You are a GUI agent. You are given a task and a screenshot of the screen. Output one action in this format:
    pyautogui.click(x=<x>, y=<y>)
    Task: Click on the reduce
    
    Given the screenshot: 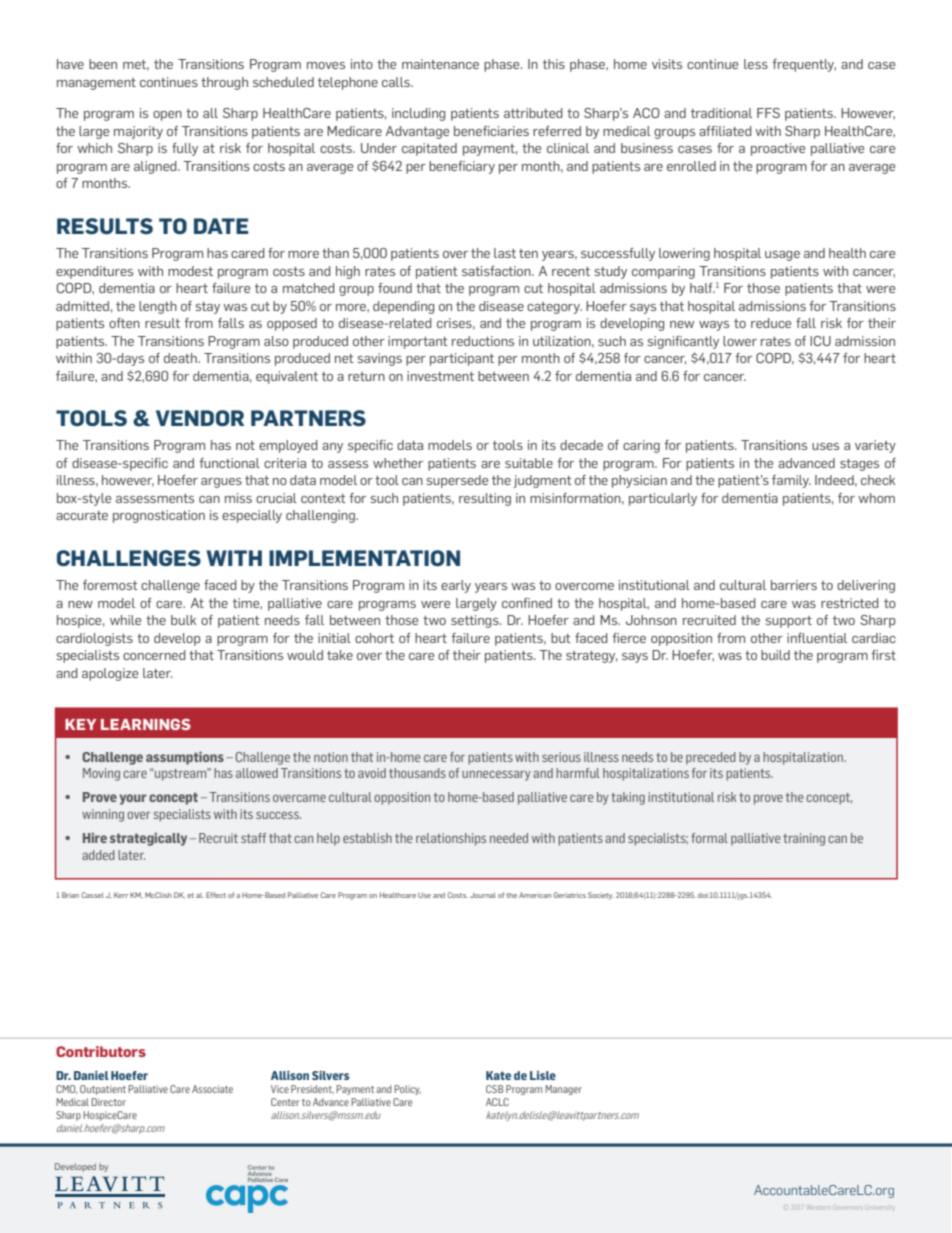 What is the action you would take?
    pyautogui.click(x=771, y=323)
